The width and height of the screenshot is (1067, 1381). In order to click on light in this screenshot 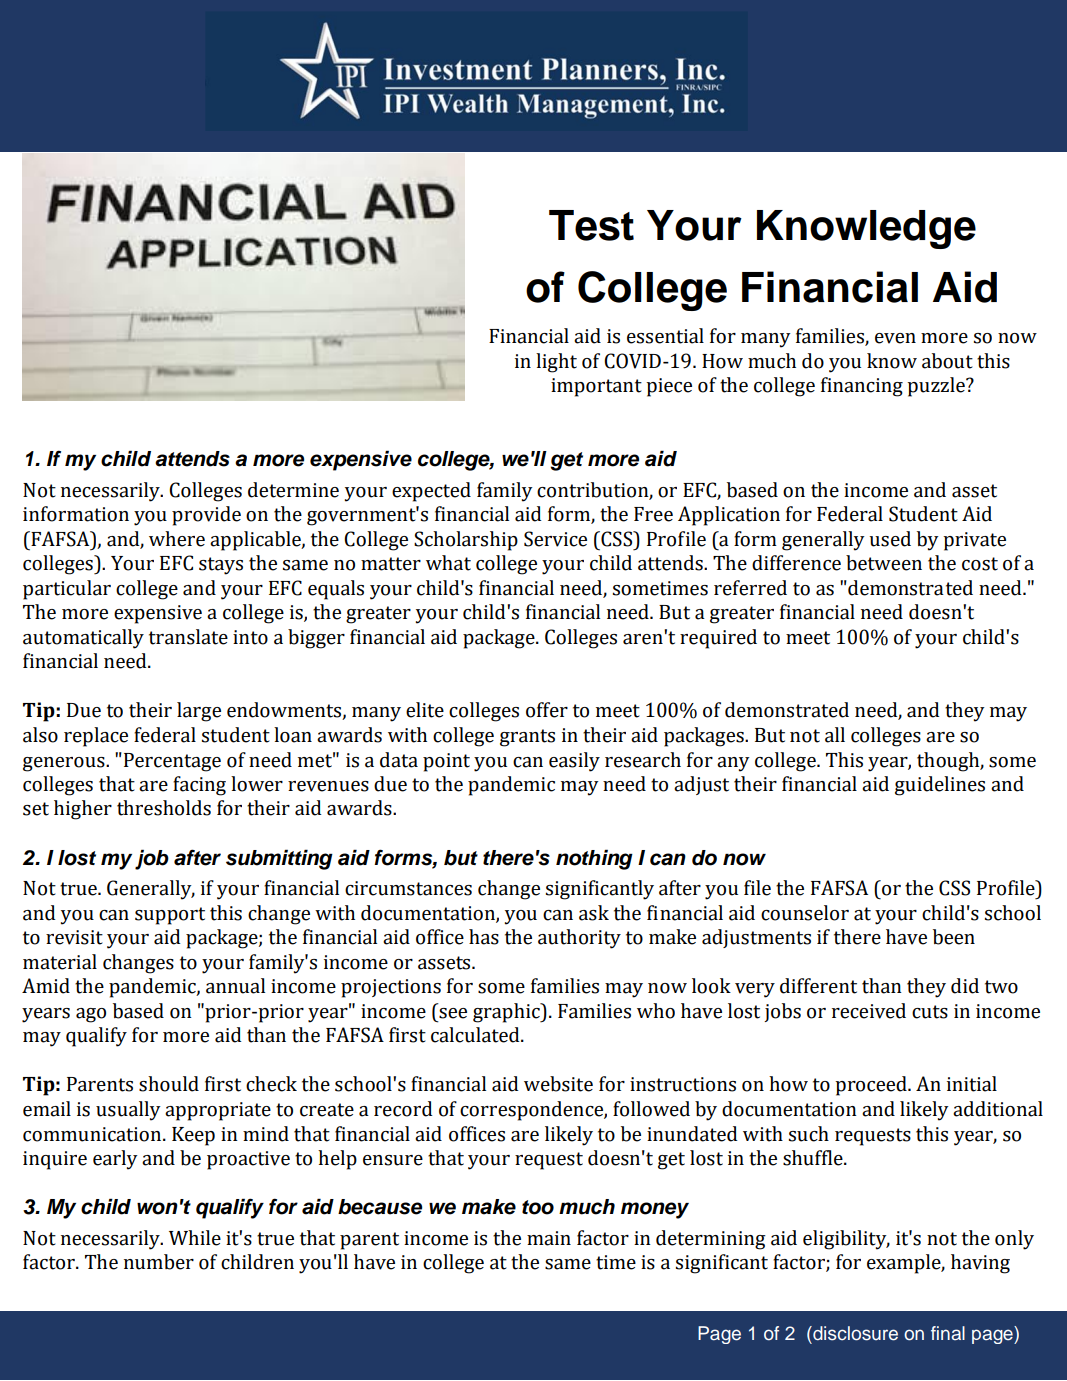, I will do `click(556, 363)`.
